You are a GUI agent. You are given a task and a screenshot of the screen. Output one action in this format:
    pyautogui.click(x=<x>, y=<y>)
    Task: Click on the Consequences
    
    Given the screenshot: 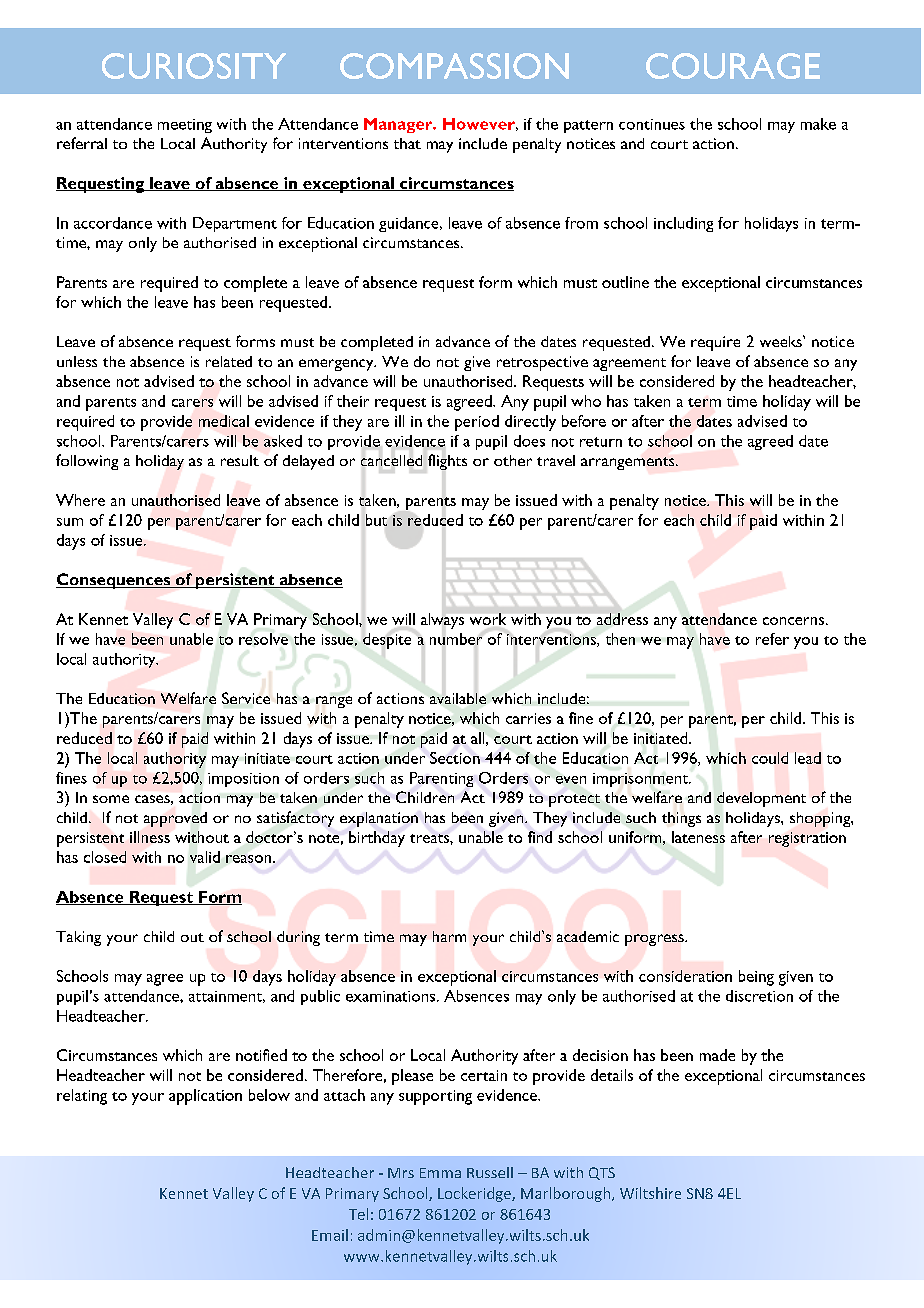 What is the action you would take?
    pyautogui.click(x=114, y=581)
